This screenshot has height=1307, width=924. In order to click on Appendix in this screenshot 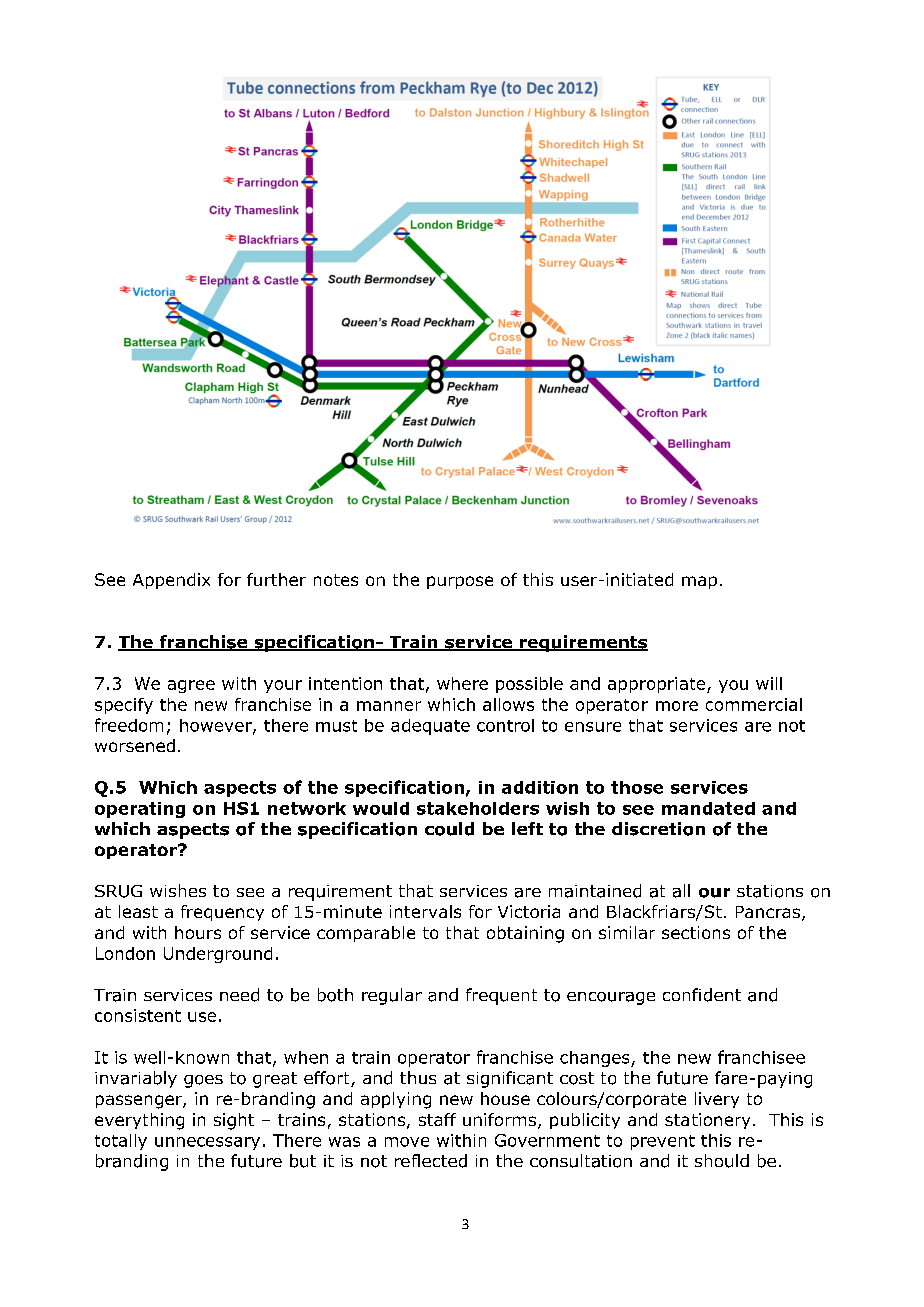, I will do `click(171, 581)`.
